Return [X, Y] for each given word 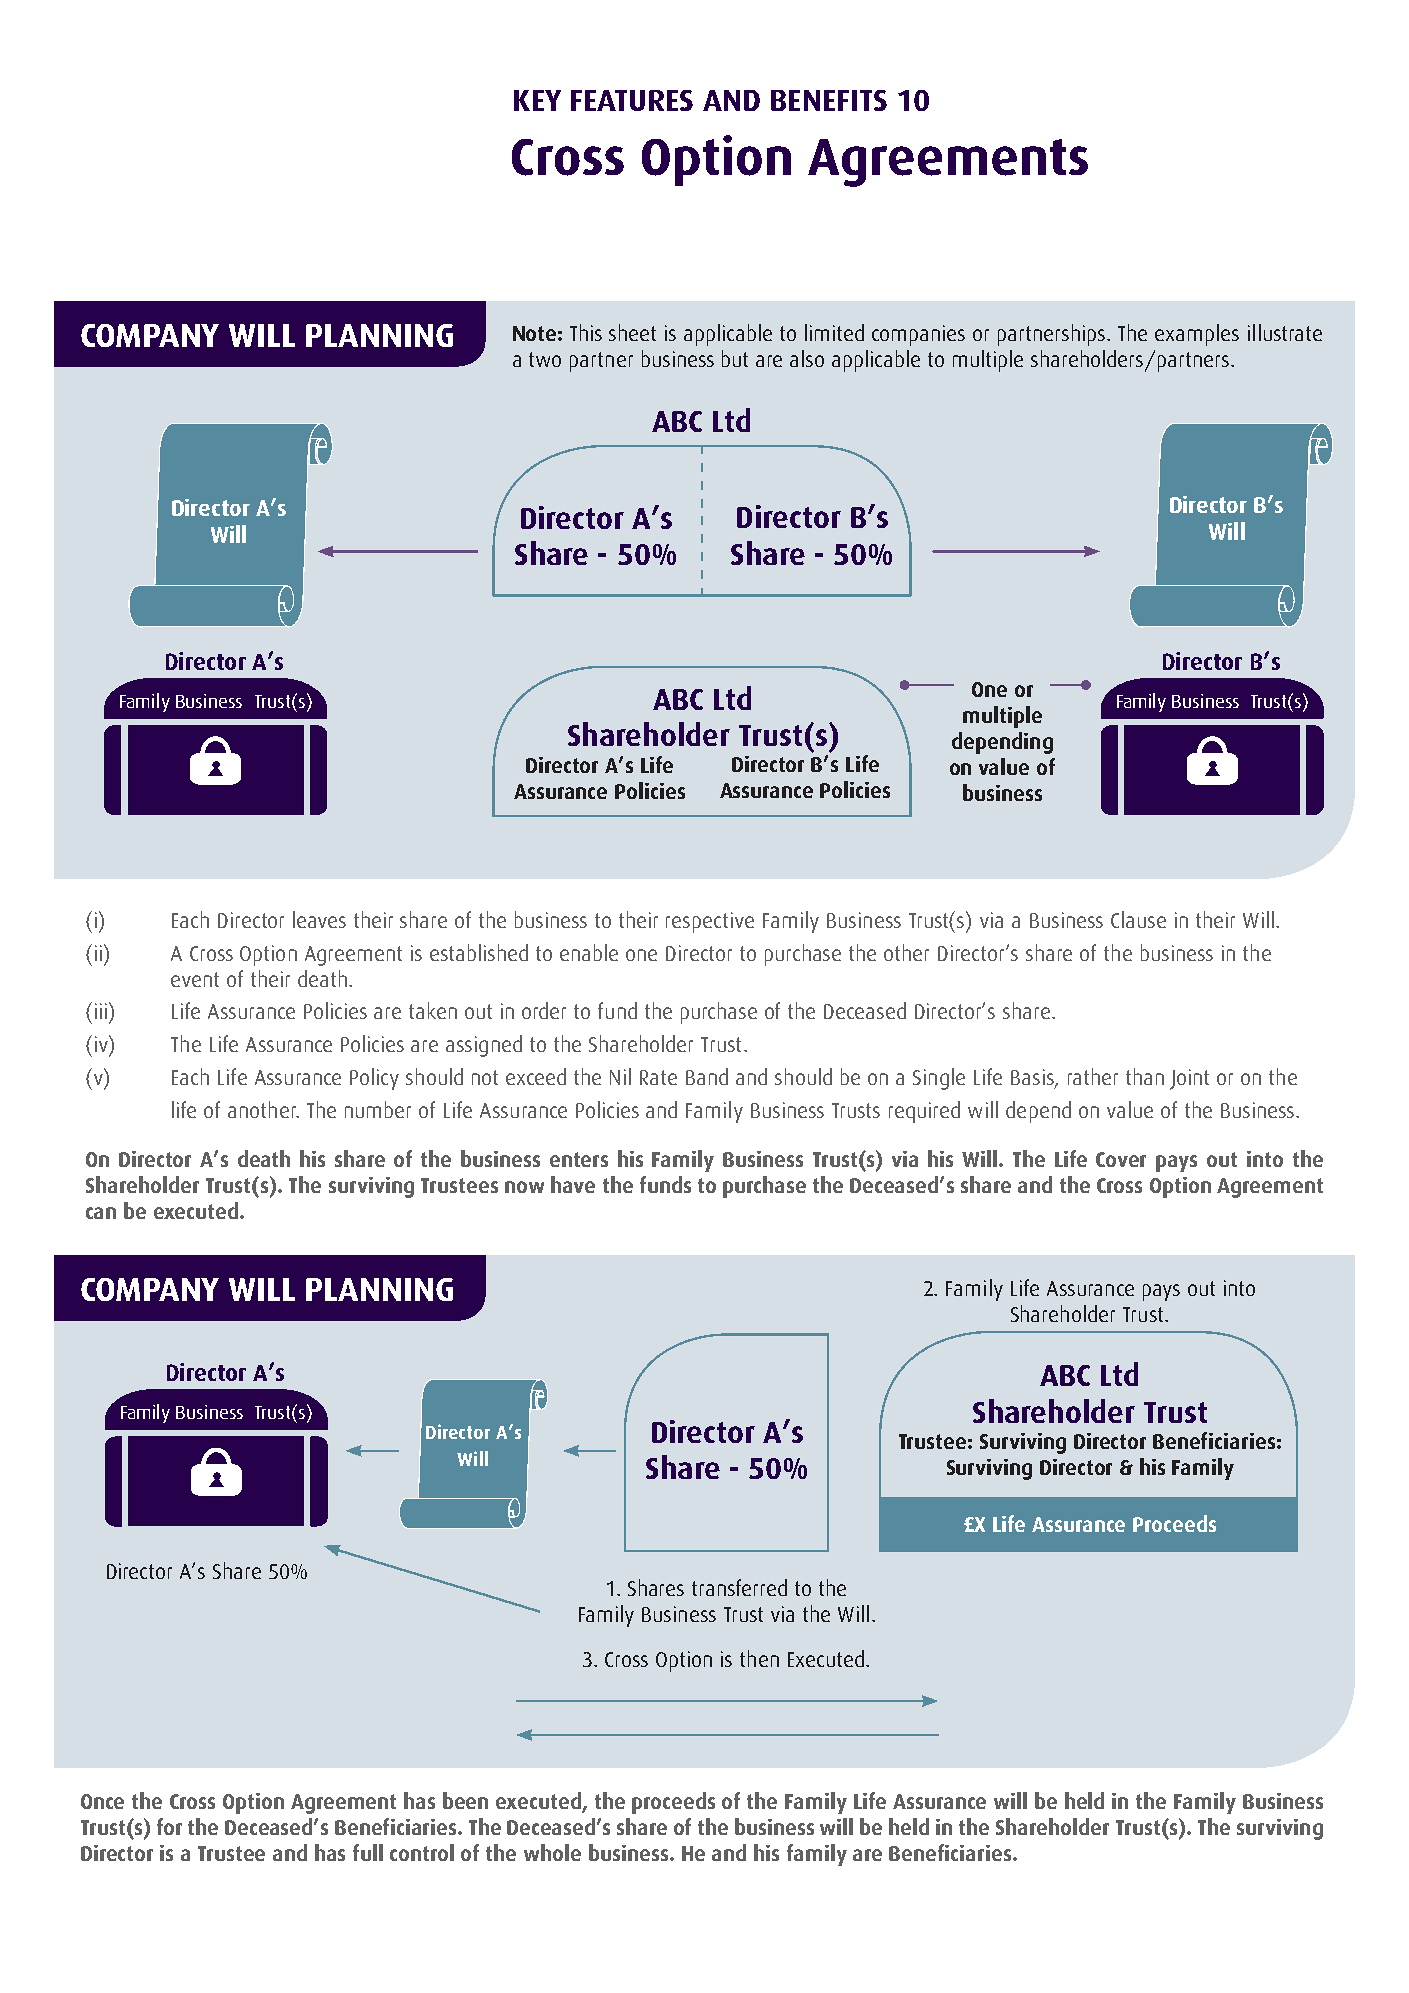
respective [710, 922]
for [169, 1826]
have [573, 1184]
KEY [537, 100]
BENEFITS [829, 100]
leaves [319, 919]
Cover [1121, 1159]
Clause [1138, 919]
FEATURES [632, 100]
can [101, 1213]
